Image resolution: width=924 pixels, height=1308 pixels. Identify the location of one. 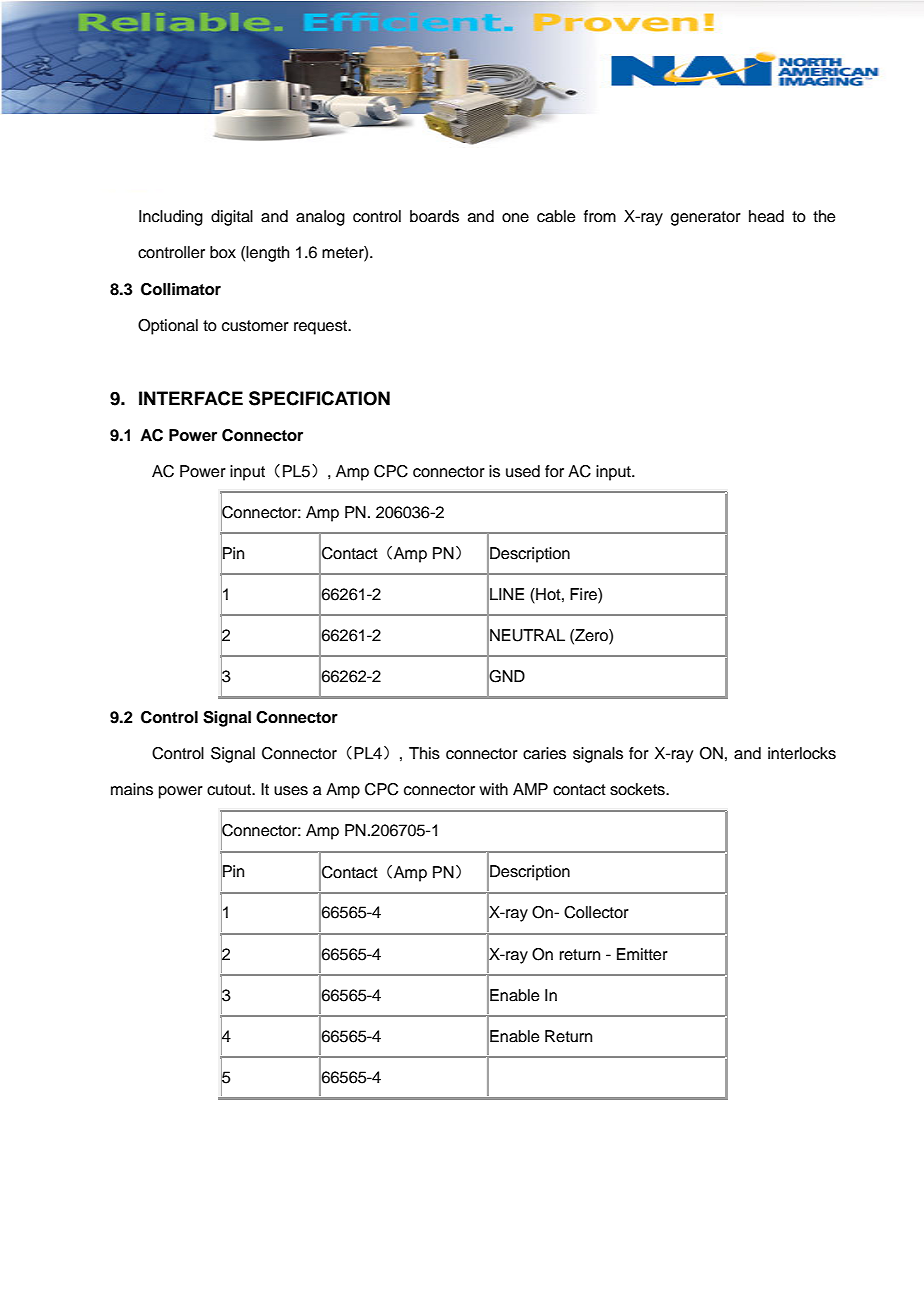
(515, 218).
